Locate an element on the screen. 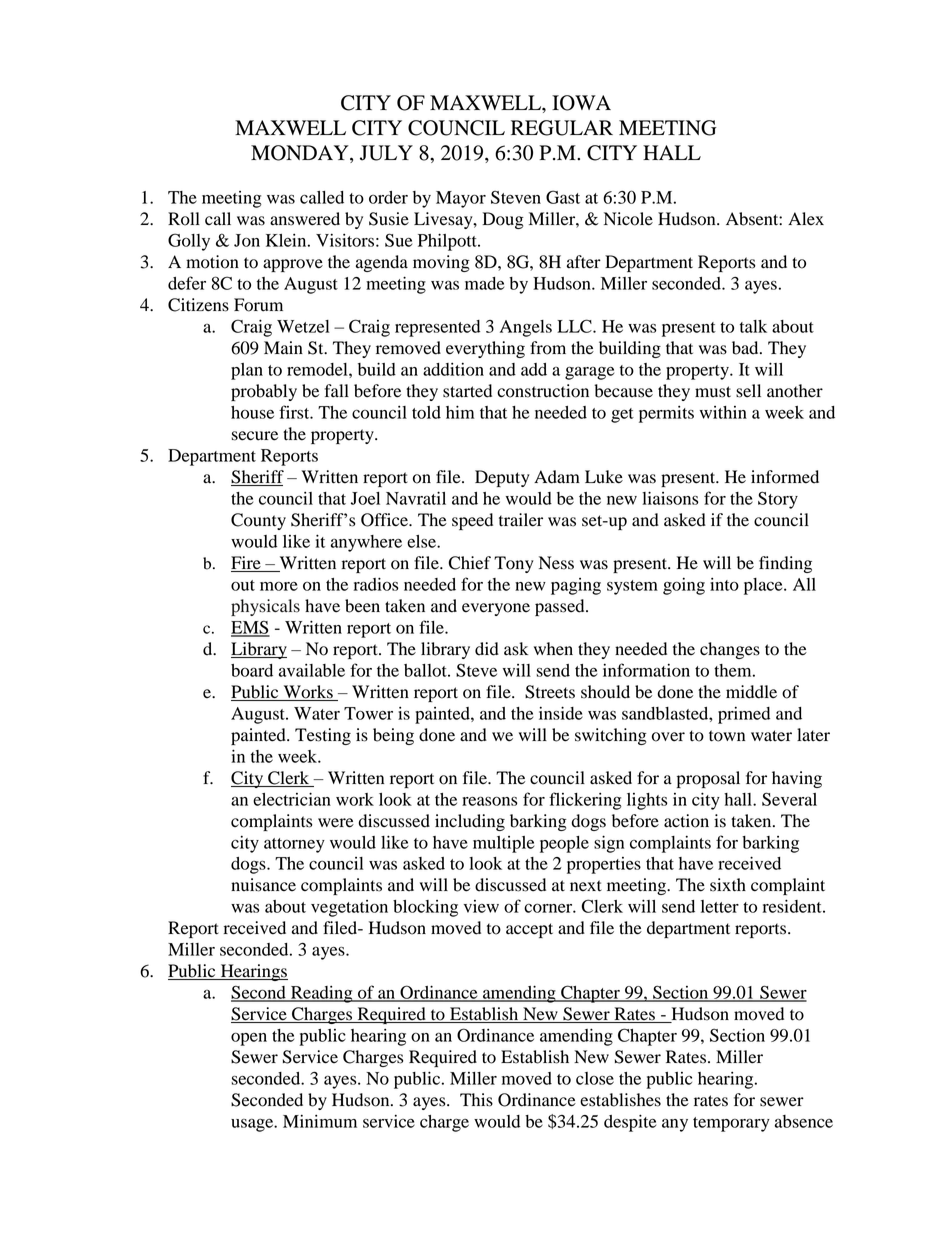  sixth is located at coordinates (728, 885).
